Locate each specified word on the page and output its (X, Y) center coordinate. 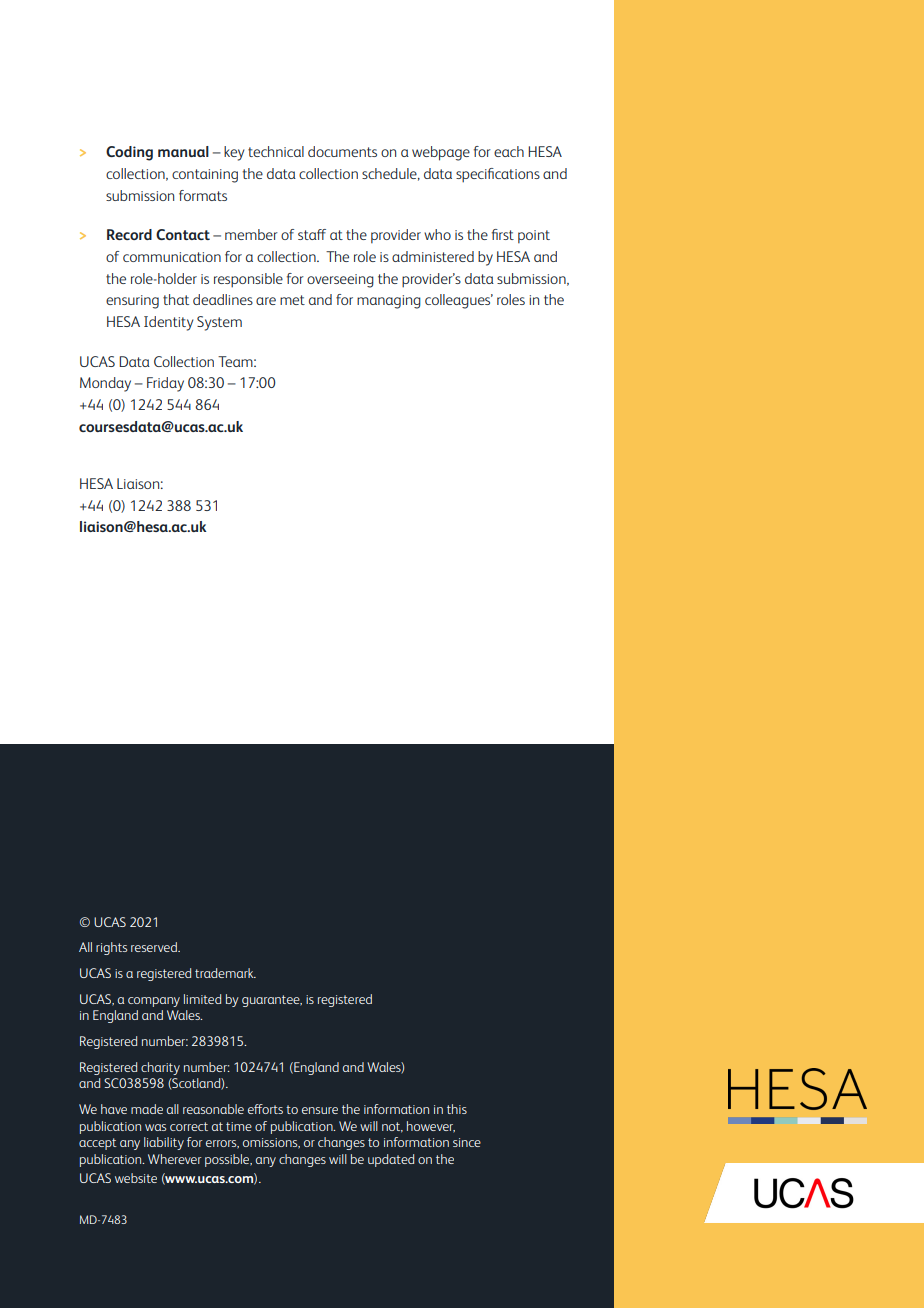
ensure (320, 1110)
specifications (498, 175)
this (457, 1109)
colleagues (459, 301)
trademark (225, 973)
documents (342, 151)
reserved (155, 947)
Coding (129, 153)
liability (164, 1143)
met (292, 300)
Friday (165, 384)
